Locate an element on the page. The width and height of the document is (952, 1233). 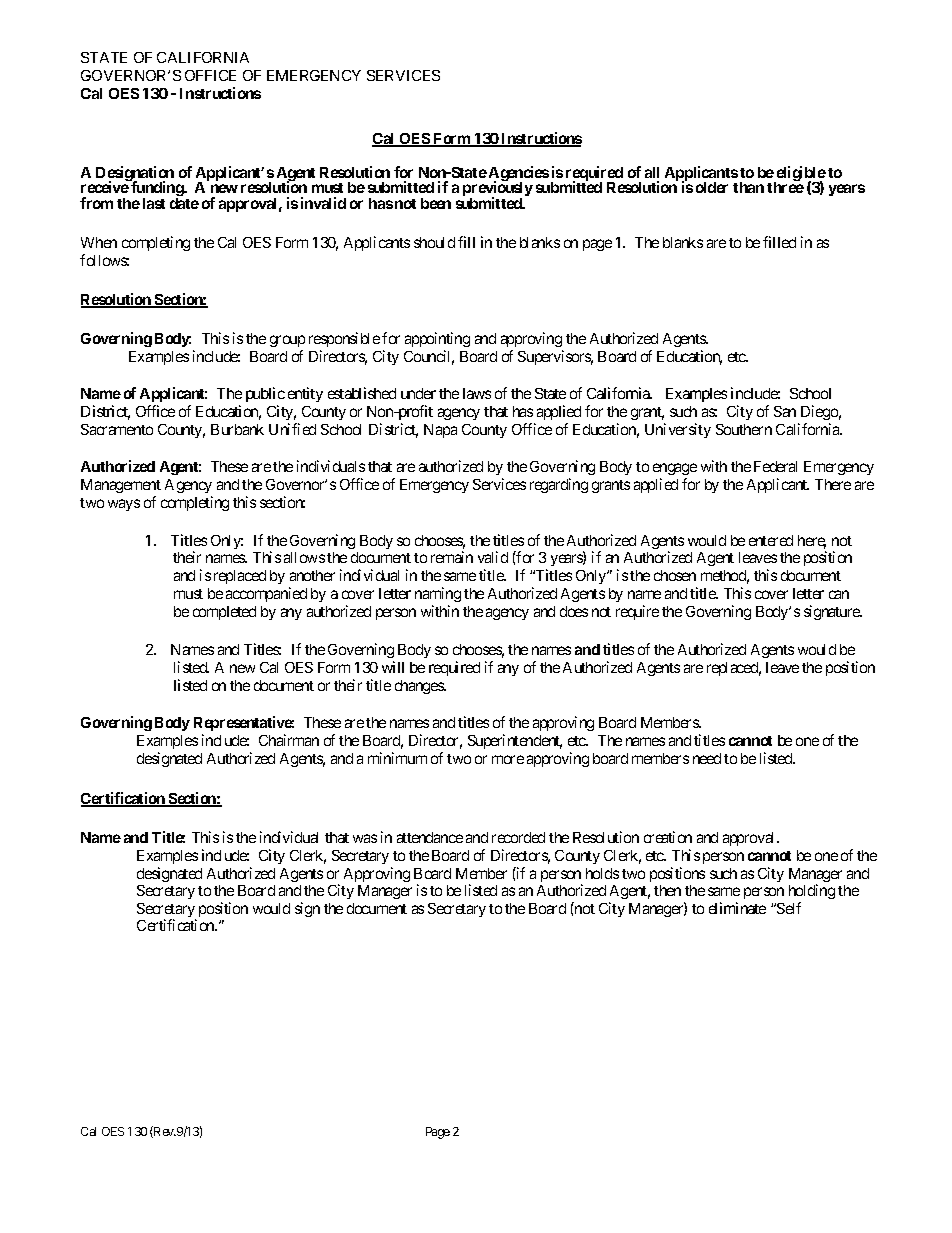
date is located at coordinates (184, 203).
